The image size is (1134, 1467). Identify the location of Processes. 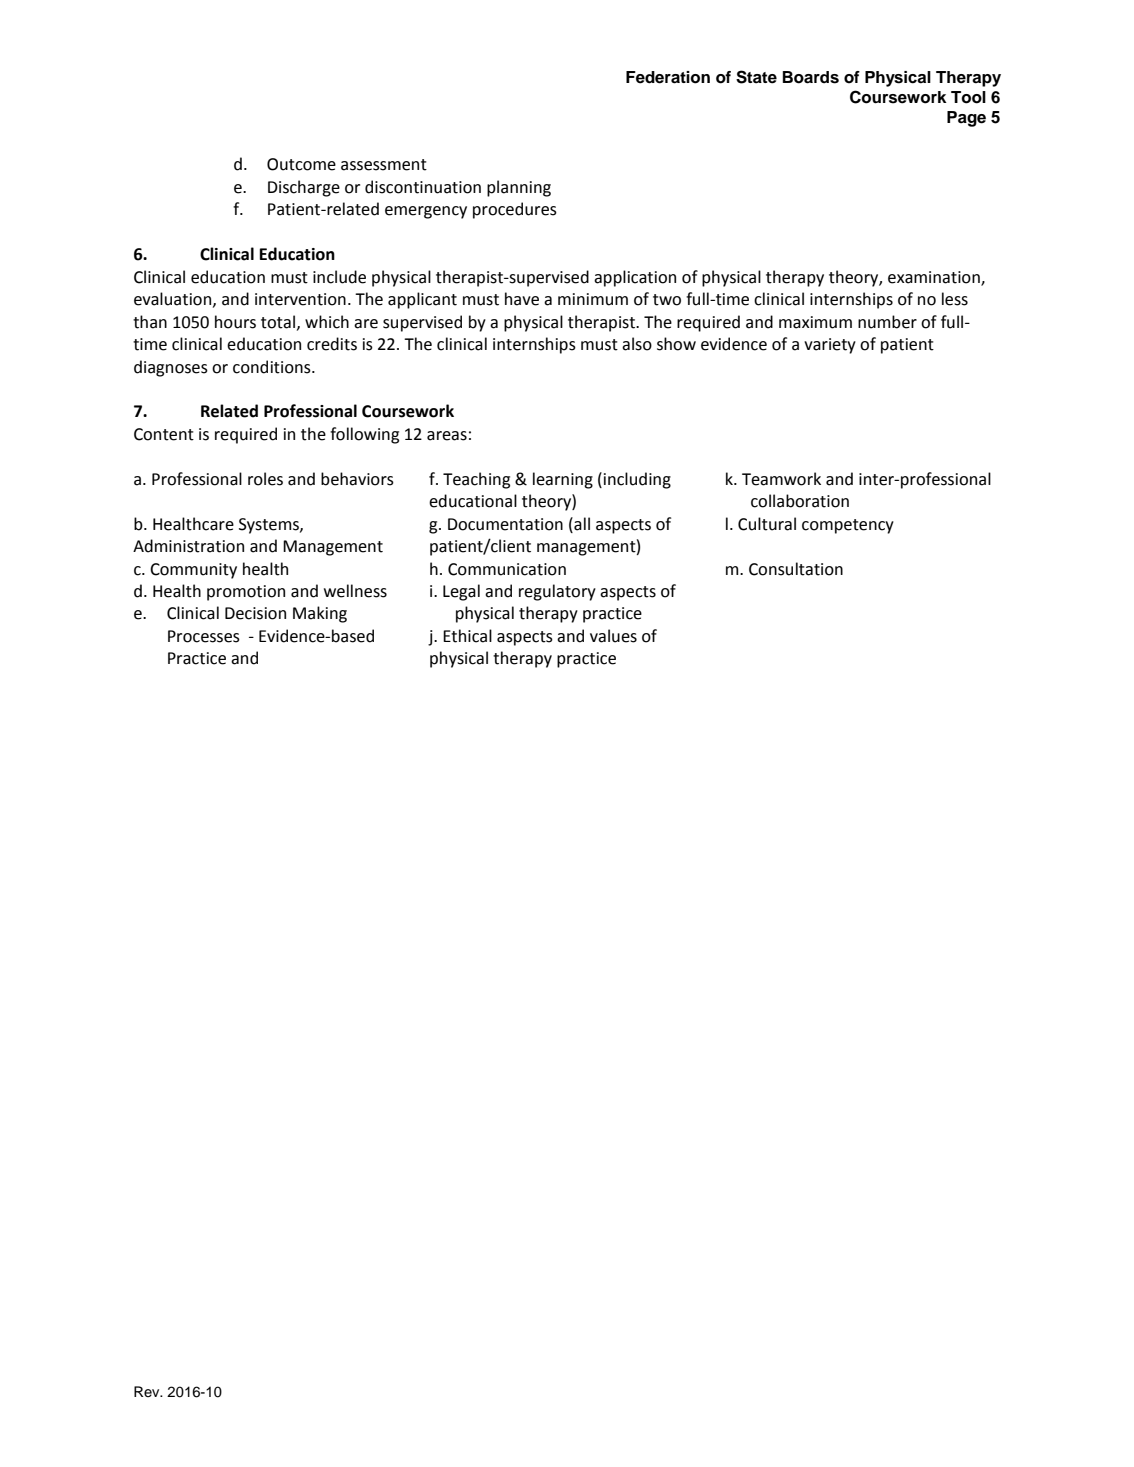
(204, 636).
